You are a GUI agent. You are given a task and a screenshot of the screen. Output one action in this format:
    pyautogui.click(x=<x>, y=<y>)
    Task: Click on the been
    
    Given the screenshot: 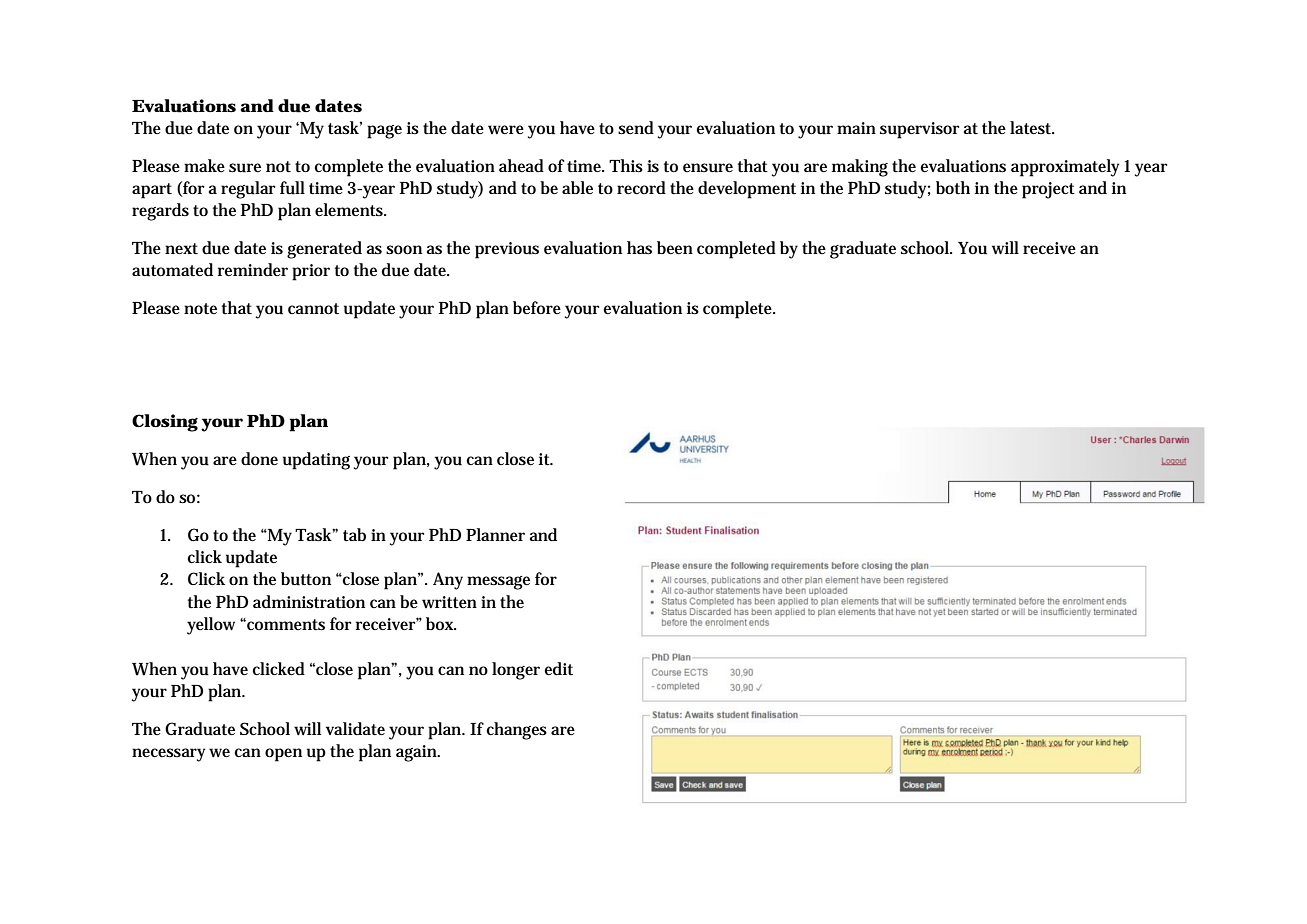 What is the action you would take?
    pyautogui.click(x=675, y=247)
